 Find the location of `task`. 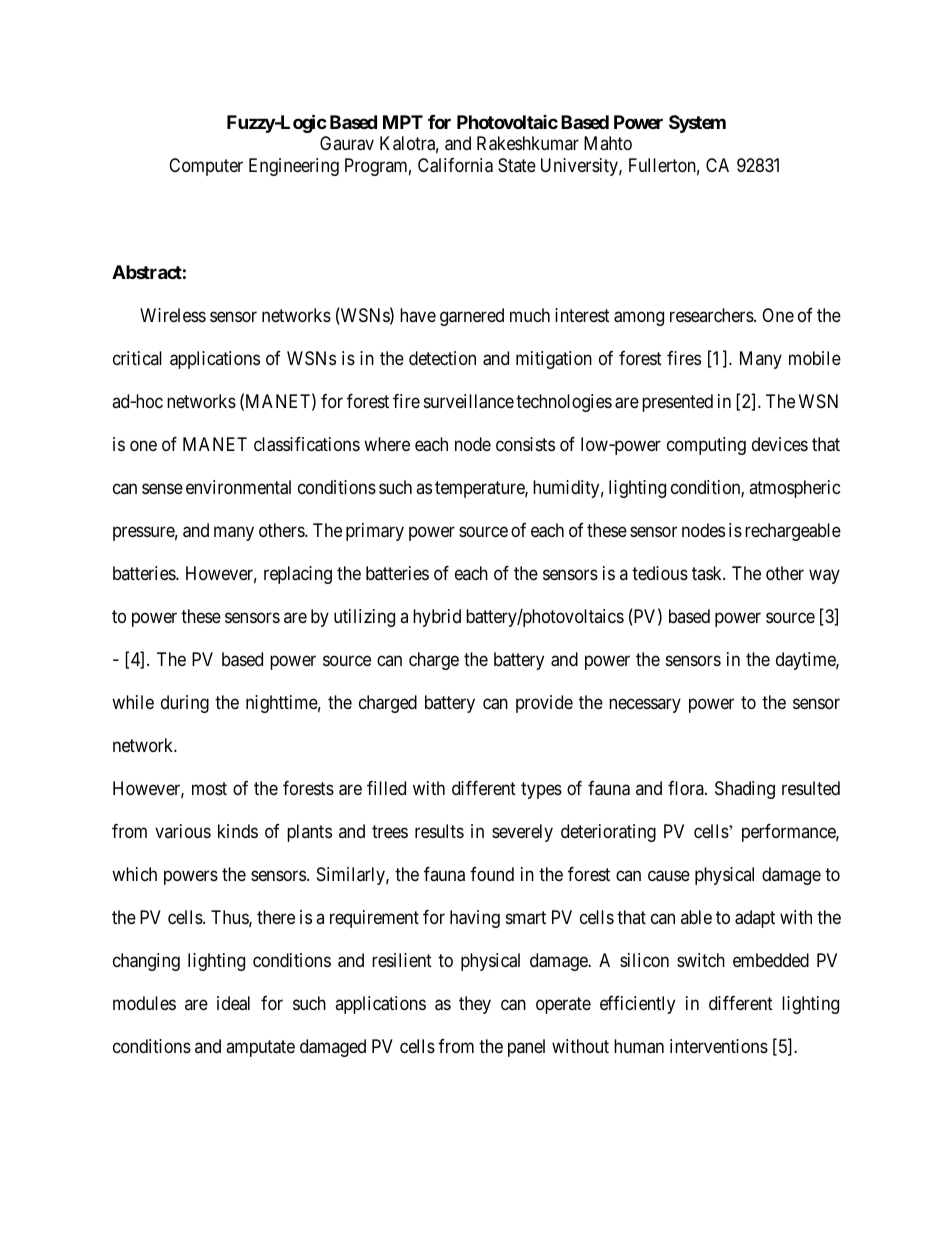

task is located at coordinates (708, 573).
